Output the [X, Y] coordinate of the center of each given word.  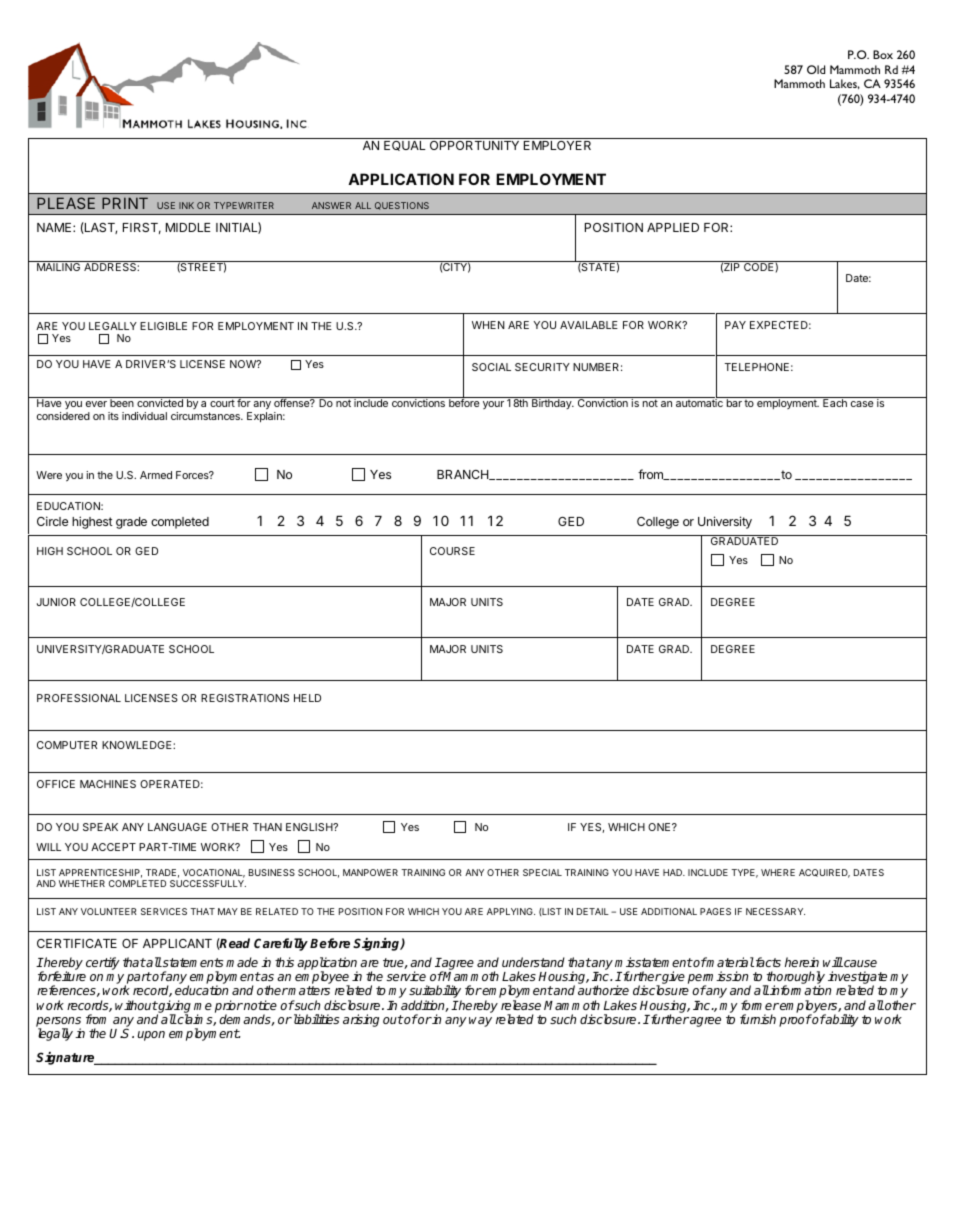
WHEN [488, 325]
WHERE [778, 872]
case [862, 404]
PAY [735, 325]
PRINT [125, 203]
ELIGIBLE [163, 326]
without [136, 1005]
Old [816, 69]
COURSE [452, 551]
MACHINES [108, 784]
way [480, 1022]
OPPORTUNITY [474, 145]
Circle [52, 521]
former [760, 1005]
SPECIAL [542, 872]
